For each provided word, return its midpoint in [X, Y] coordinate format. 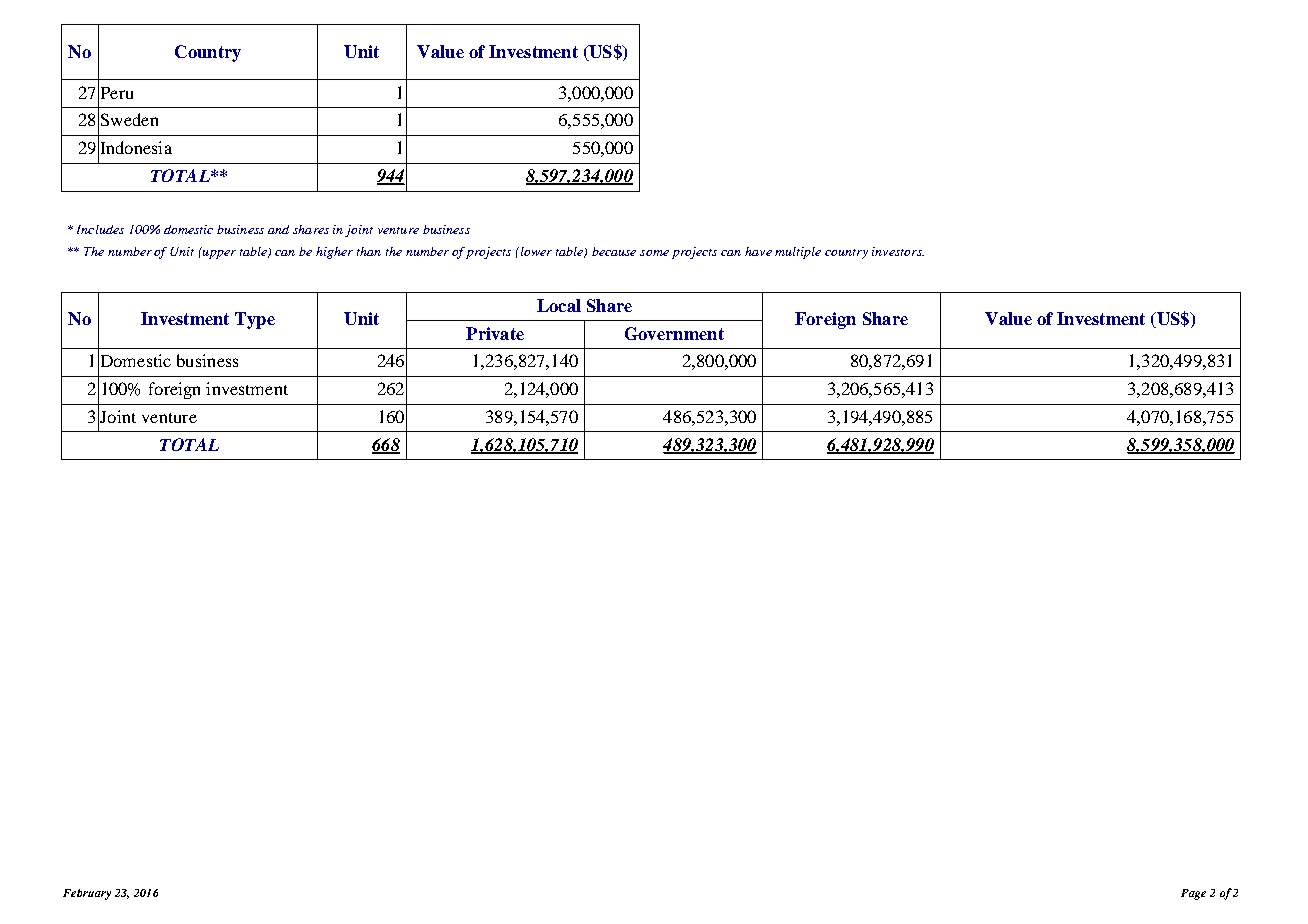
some [654, 253]
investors [898, 251]
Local [559, 305]
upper [219, 254]
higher [334, 253]
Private [495, 333]
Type [255, 320]
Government [674, 333]
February [87, 894]
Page [1193, 894]
